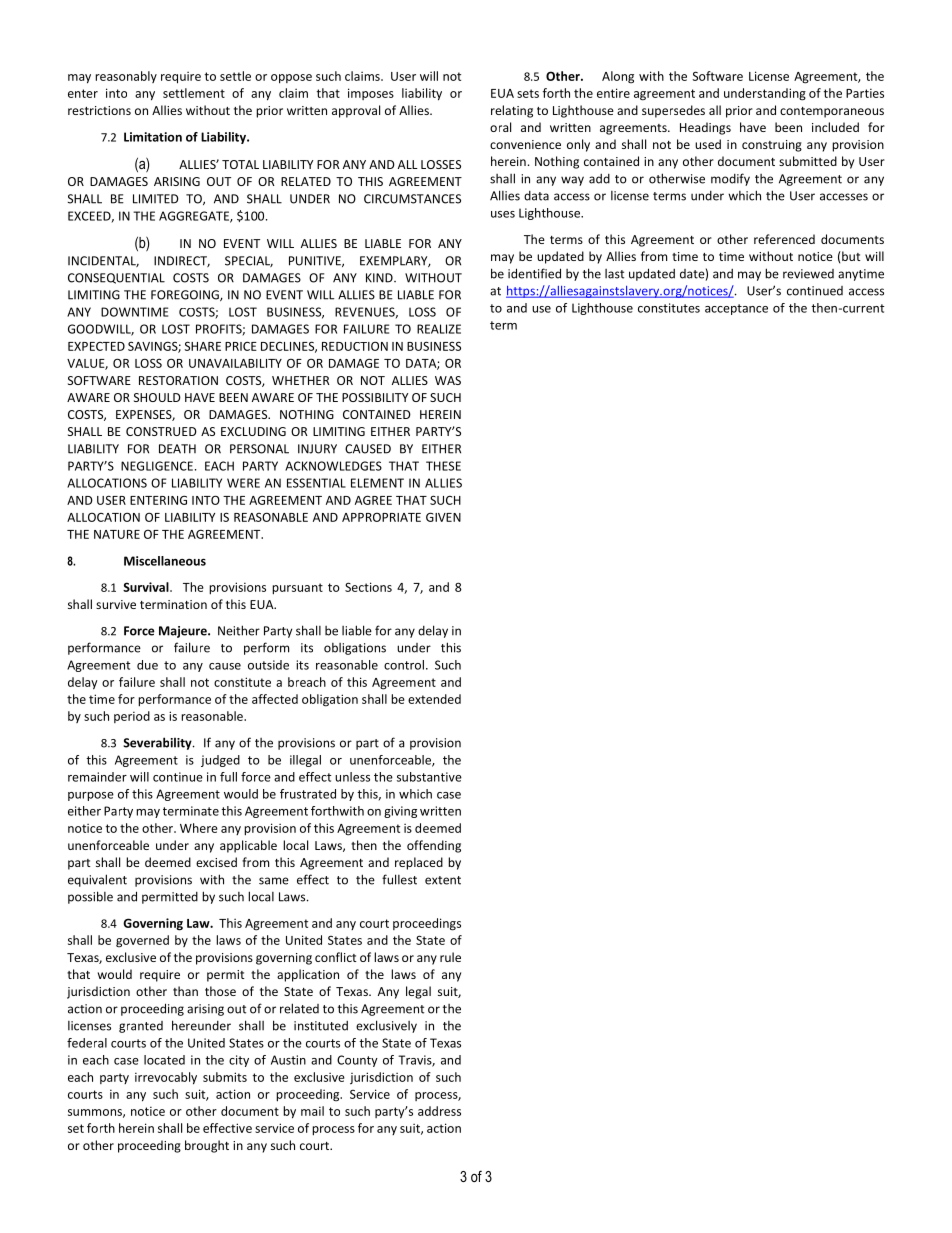 Image resolution: width=952 pixels, height=1233 pixels. I want to click on acceptance, so click(736, 309).
